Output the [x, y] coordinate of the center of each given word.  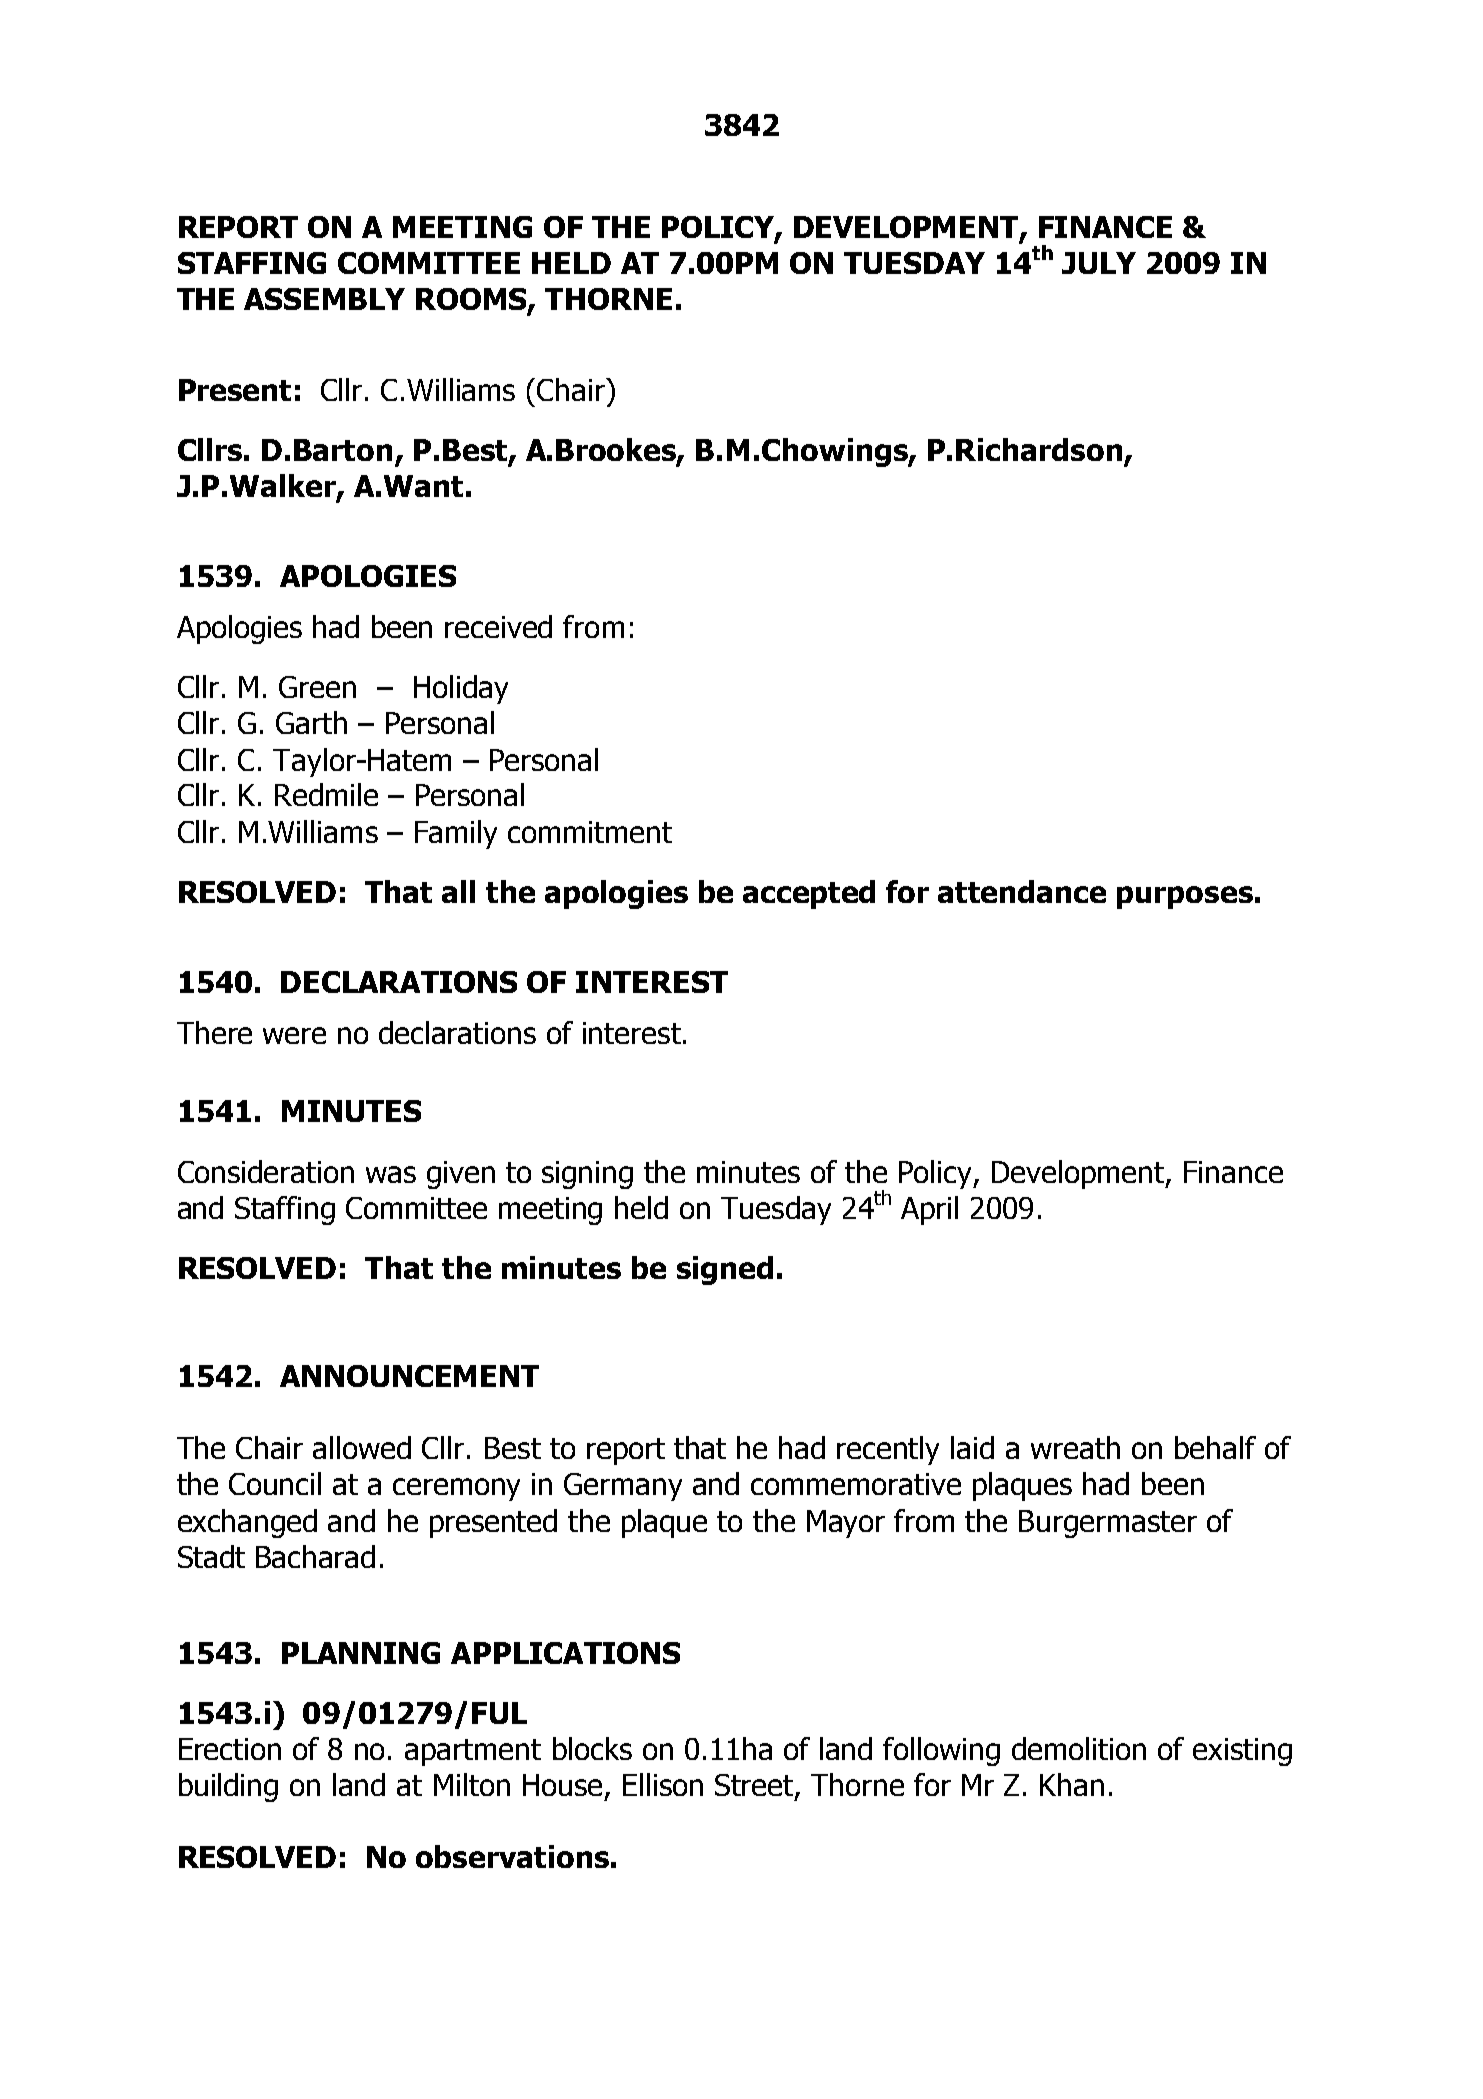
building [228, 1787]
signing [587, 1175]
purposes [1185, 897]
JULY [1099, 263]
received [498, 626]
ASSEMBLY [324, 299]
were [294, 1035]
